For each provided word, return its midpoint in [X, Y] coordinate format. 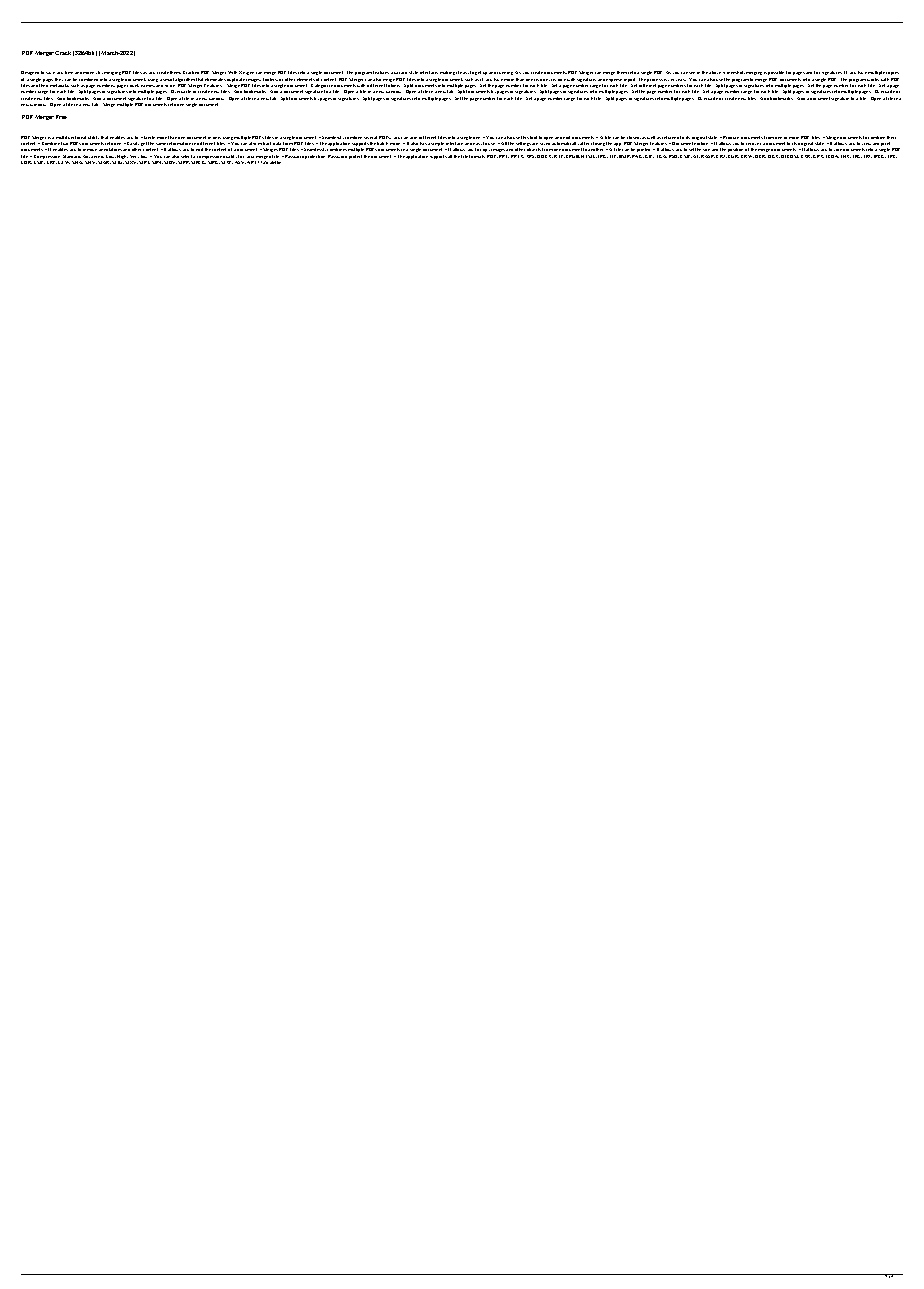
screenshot [734, 72]
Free [61, 117]
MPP [184, 162]
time [69, 72]
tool [533, 137]
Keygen [246, 73]
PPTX [517, 156]
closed [634, 137]
